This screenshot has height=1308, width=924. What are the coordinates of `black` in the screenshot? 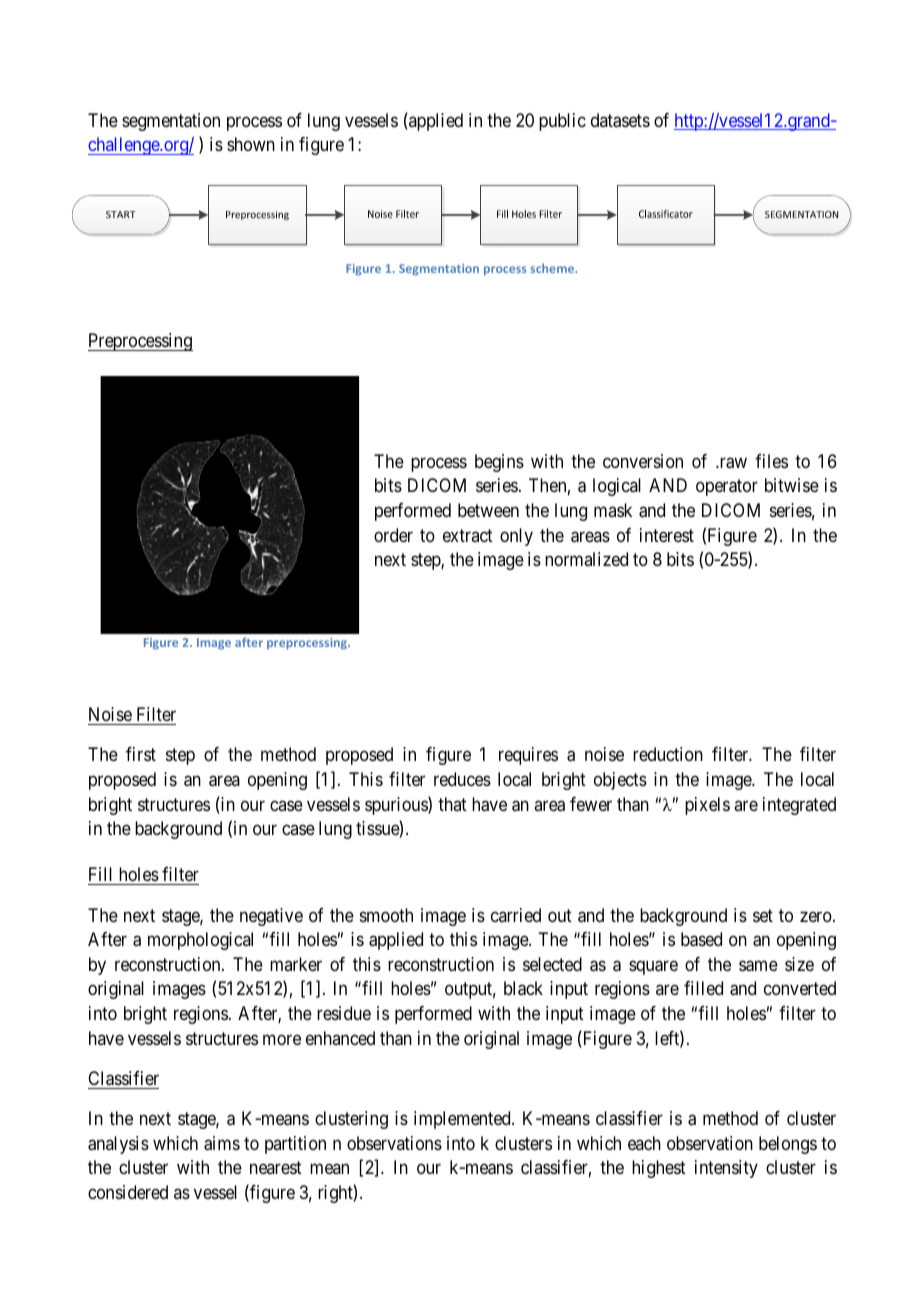 It's located at (523, 988).
